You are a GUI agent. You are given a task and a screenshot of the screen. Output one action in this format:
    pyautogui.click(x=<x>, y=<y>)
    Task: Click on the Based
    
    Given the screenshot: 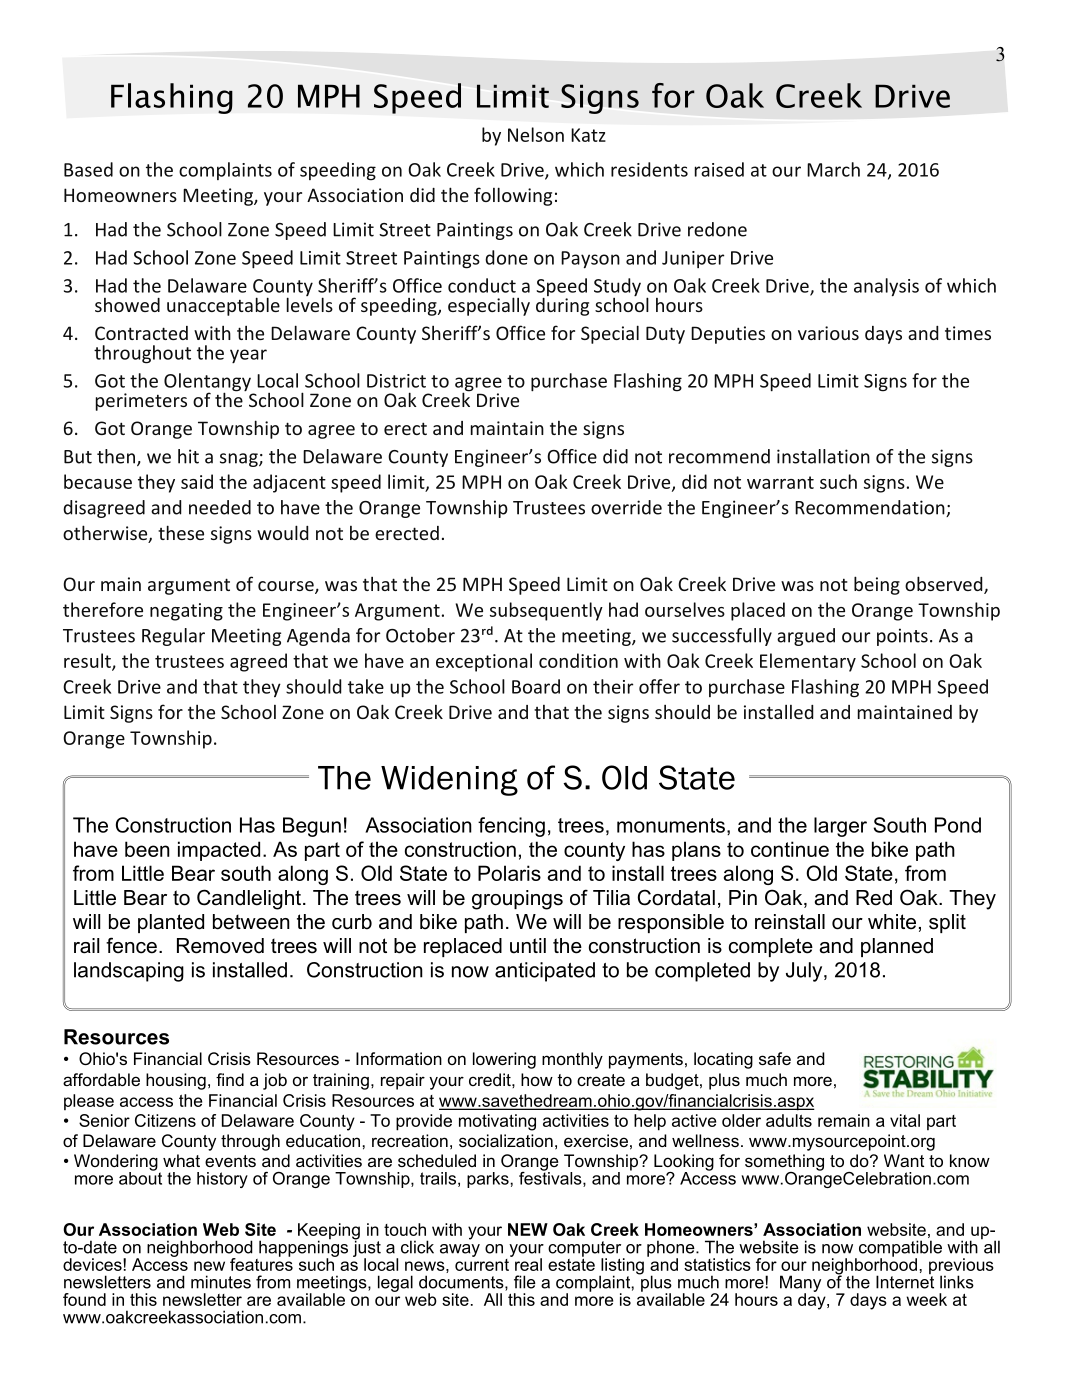 What is the action you would take?
    pyautogui.click(x=88, y=169)
